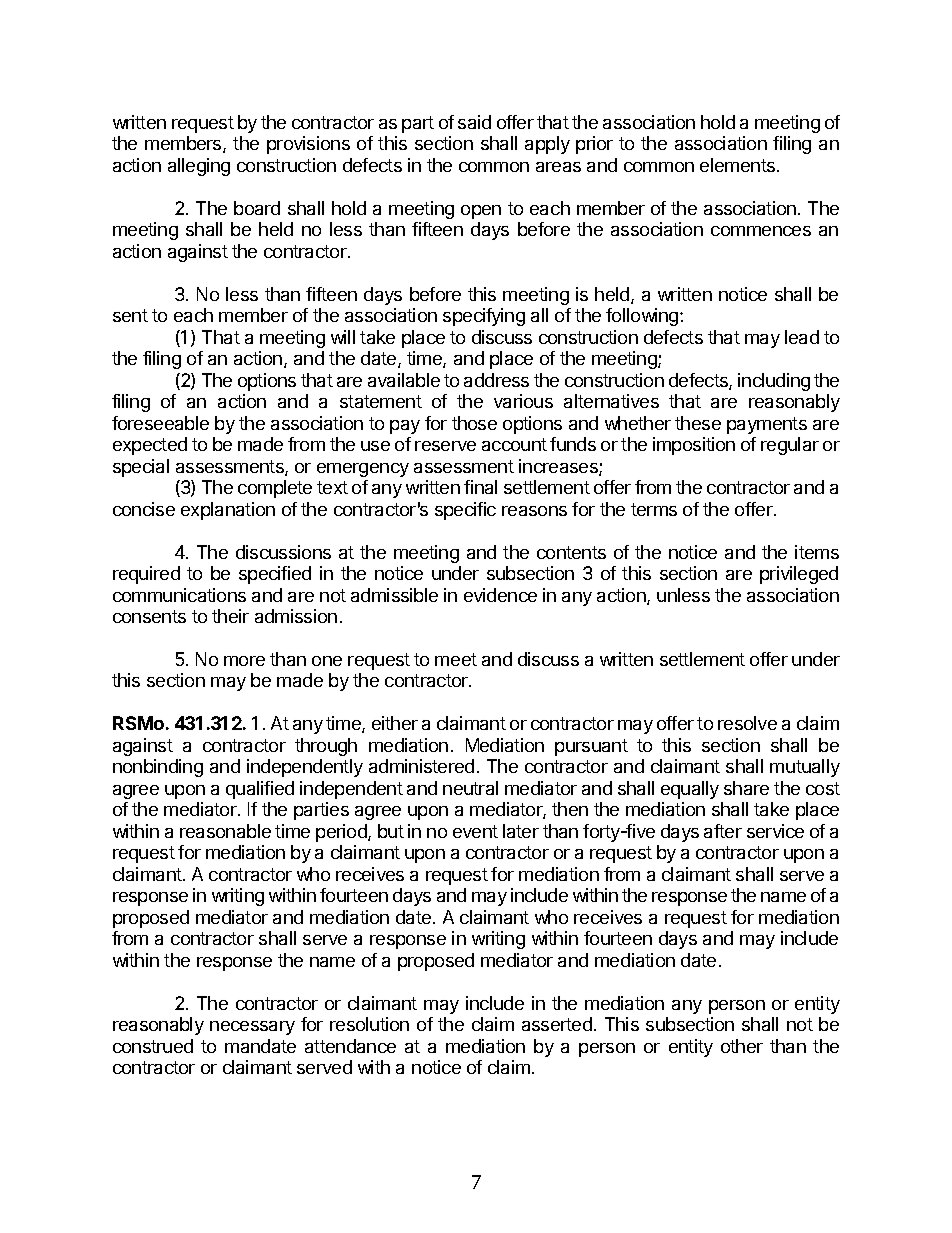 This screenshot has height=1233, width=952. What do you see at coordinates (774, 382) in the screenshot?
I see `including` at bounding box center [774, 382].
